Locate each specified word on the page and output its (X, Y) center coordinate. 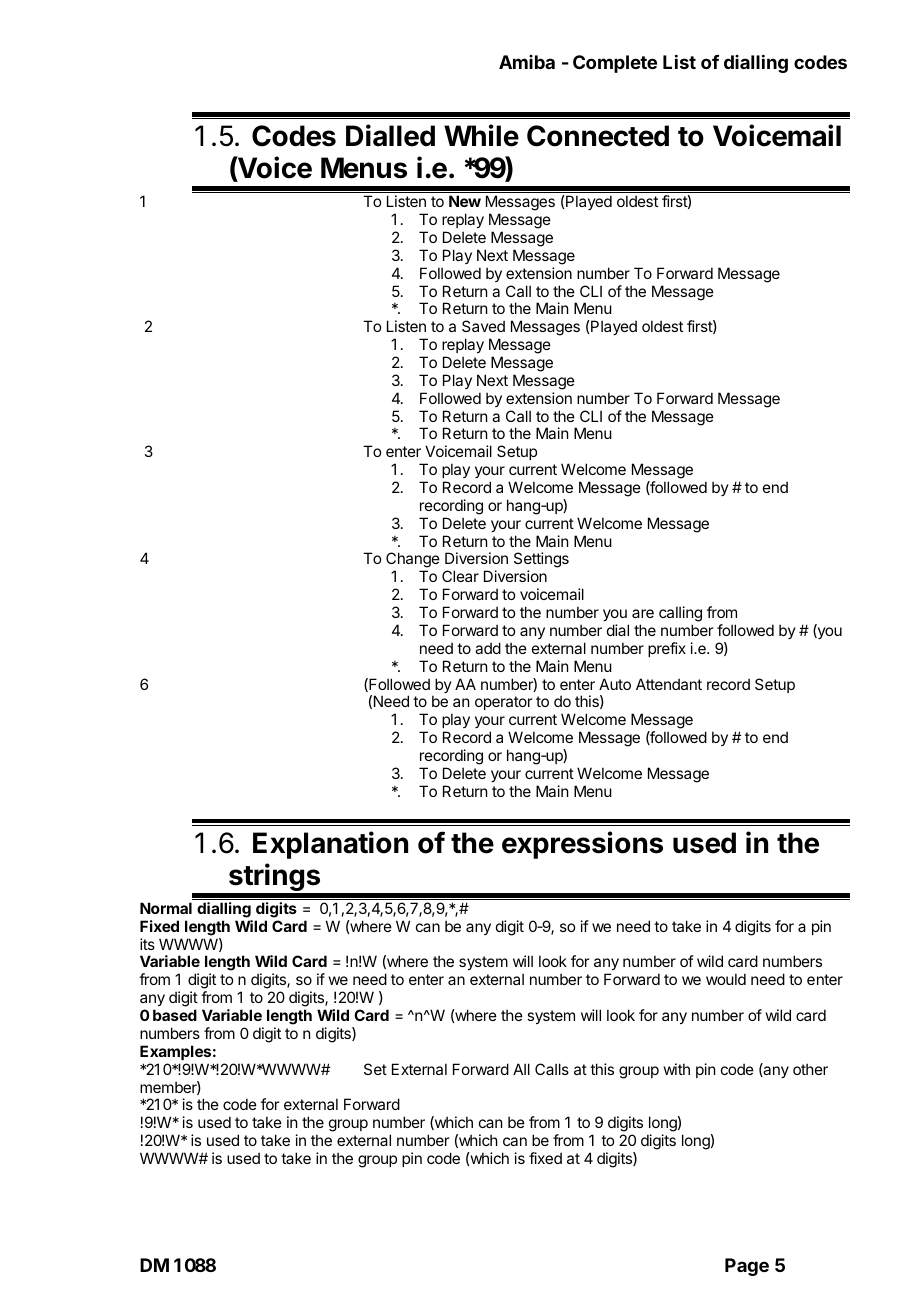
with (677, 1069)
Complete (615, 64)
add (488, 648)
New (465, 201)
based (175, 1015)
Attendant (669, 684)
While (481, 135)
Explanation (330, 845)
